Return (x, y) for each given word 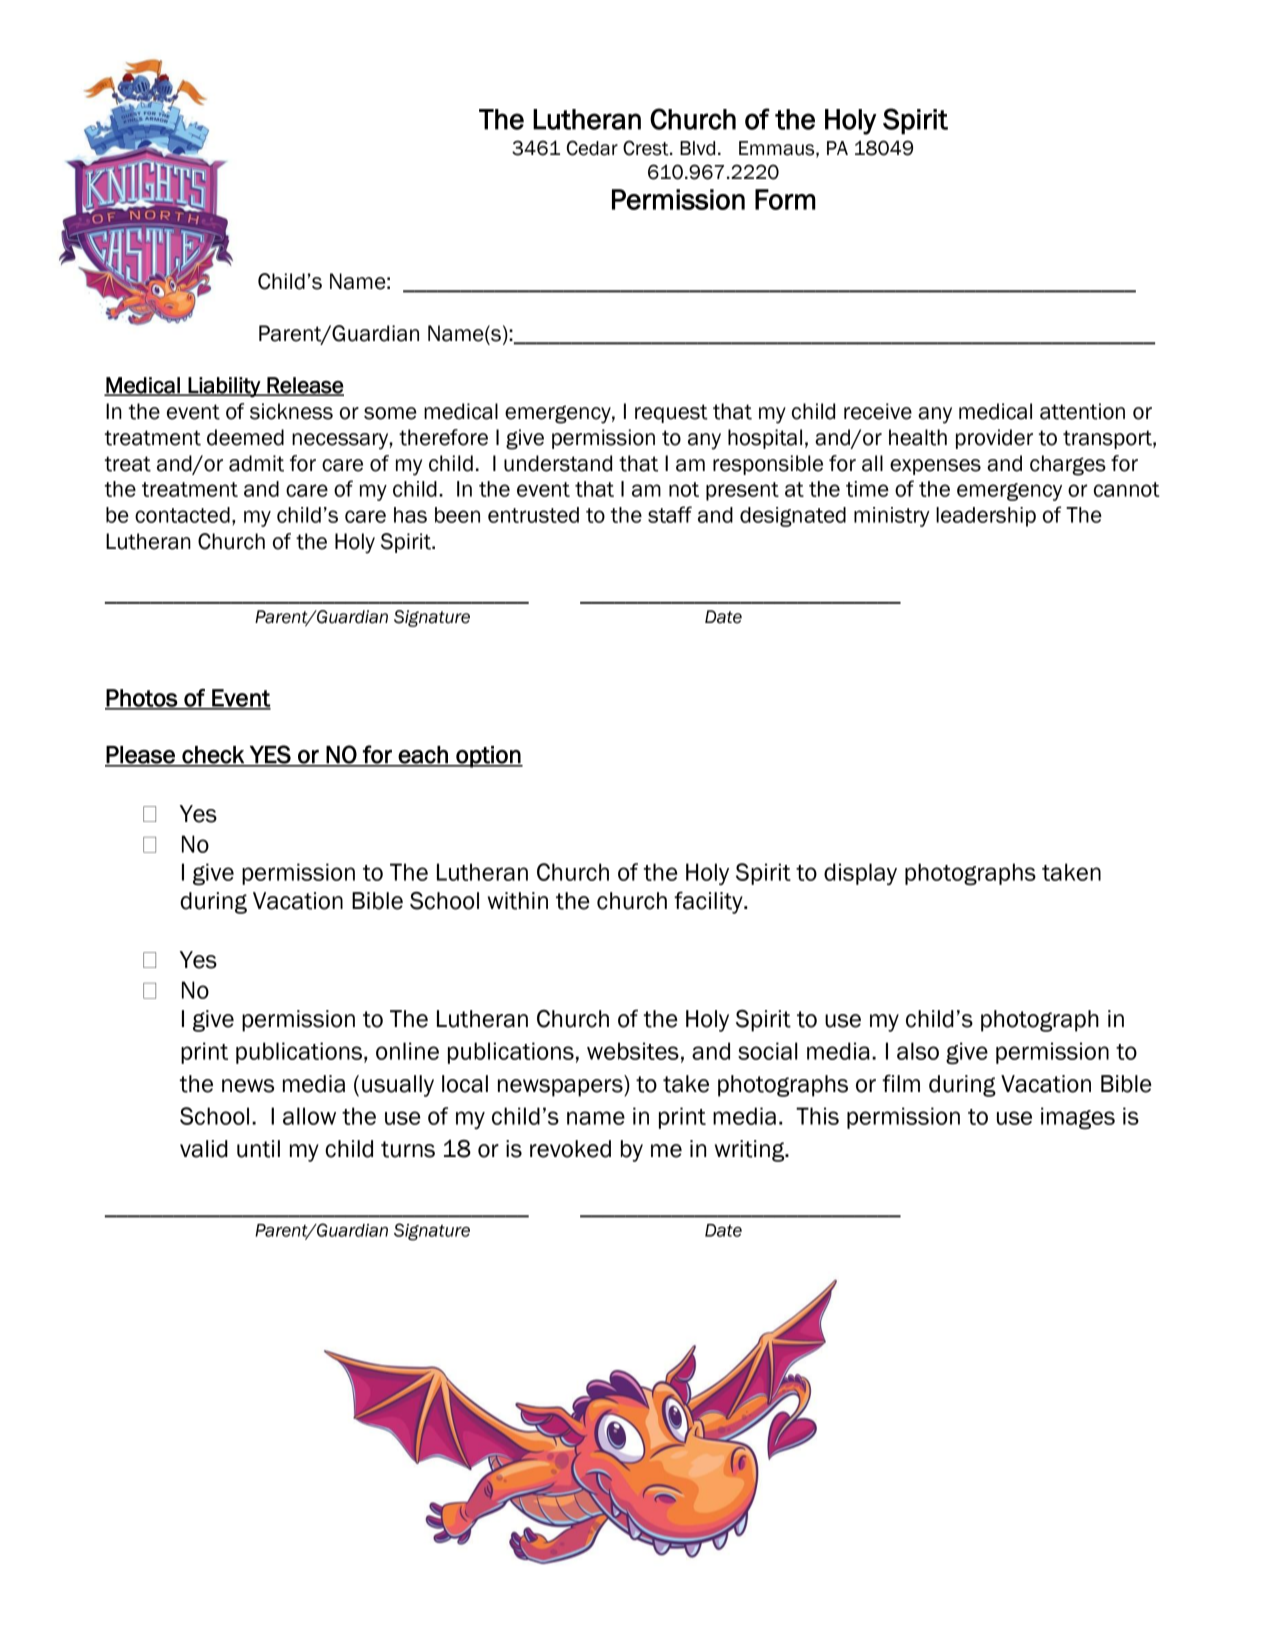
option (488, 757)
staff (670, 514)
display (860, 874)
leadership (986, 517)
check (213, 756)
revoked (570, 1149)
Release (304, 386)
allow (309, 1116)
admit (256, 463)
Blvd (697, 148)
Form (785, 199)
